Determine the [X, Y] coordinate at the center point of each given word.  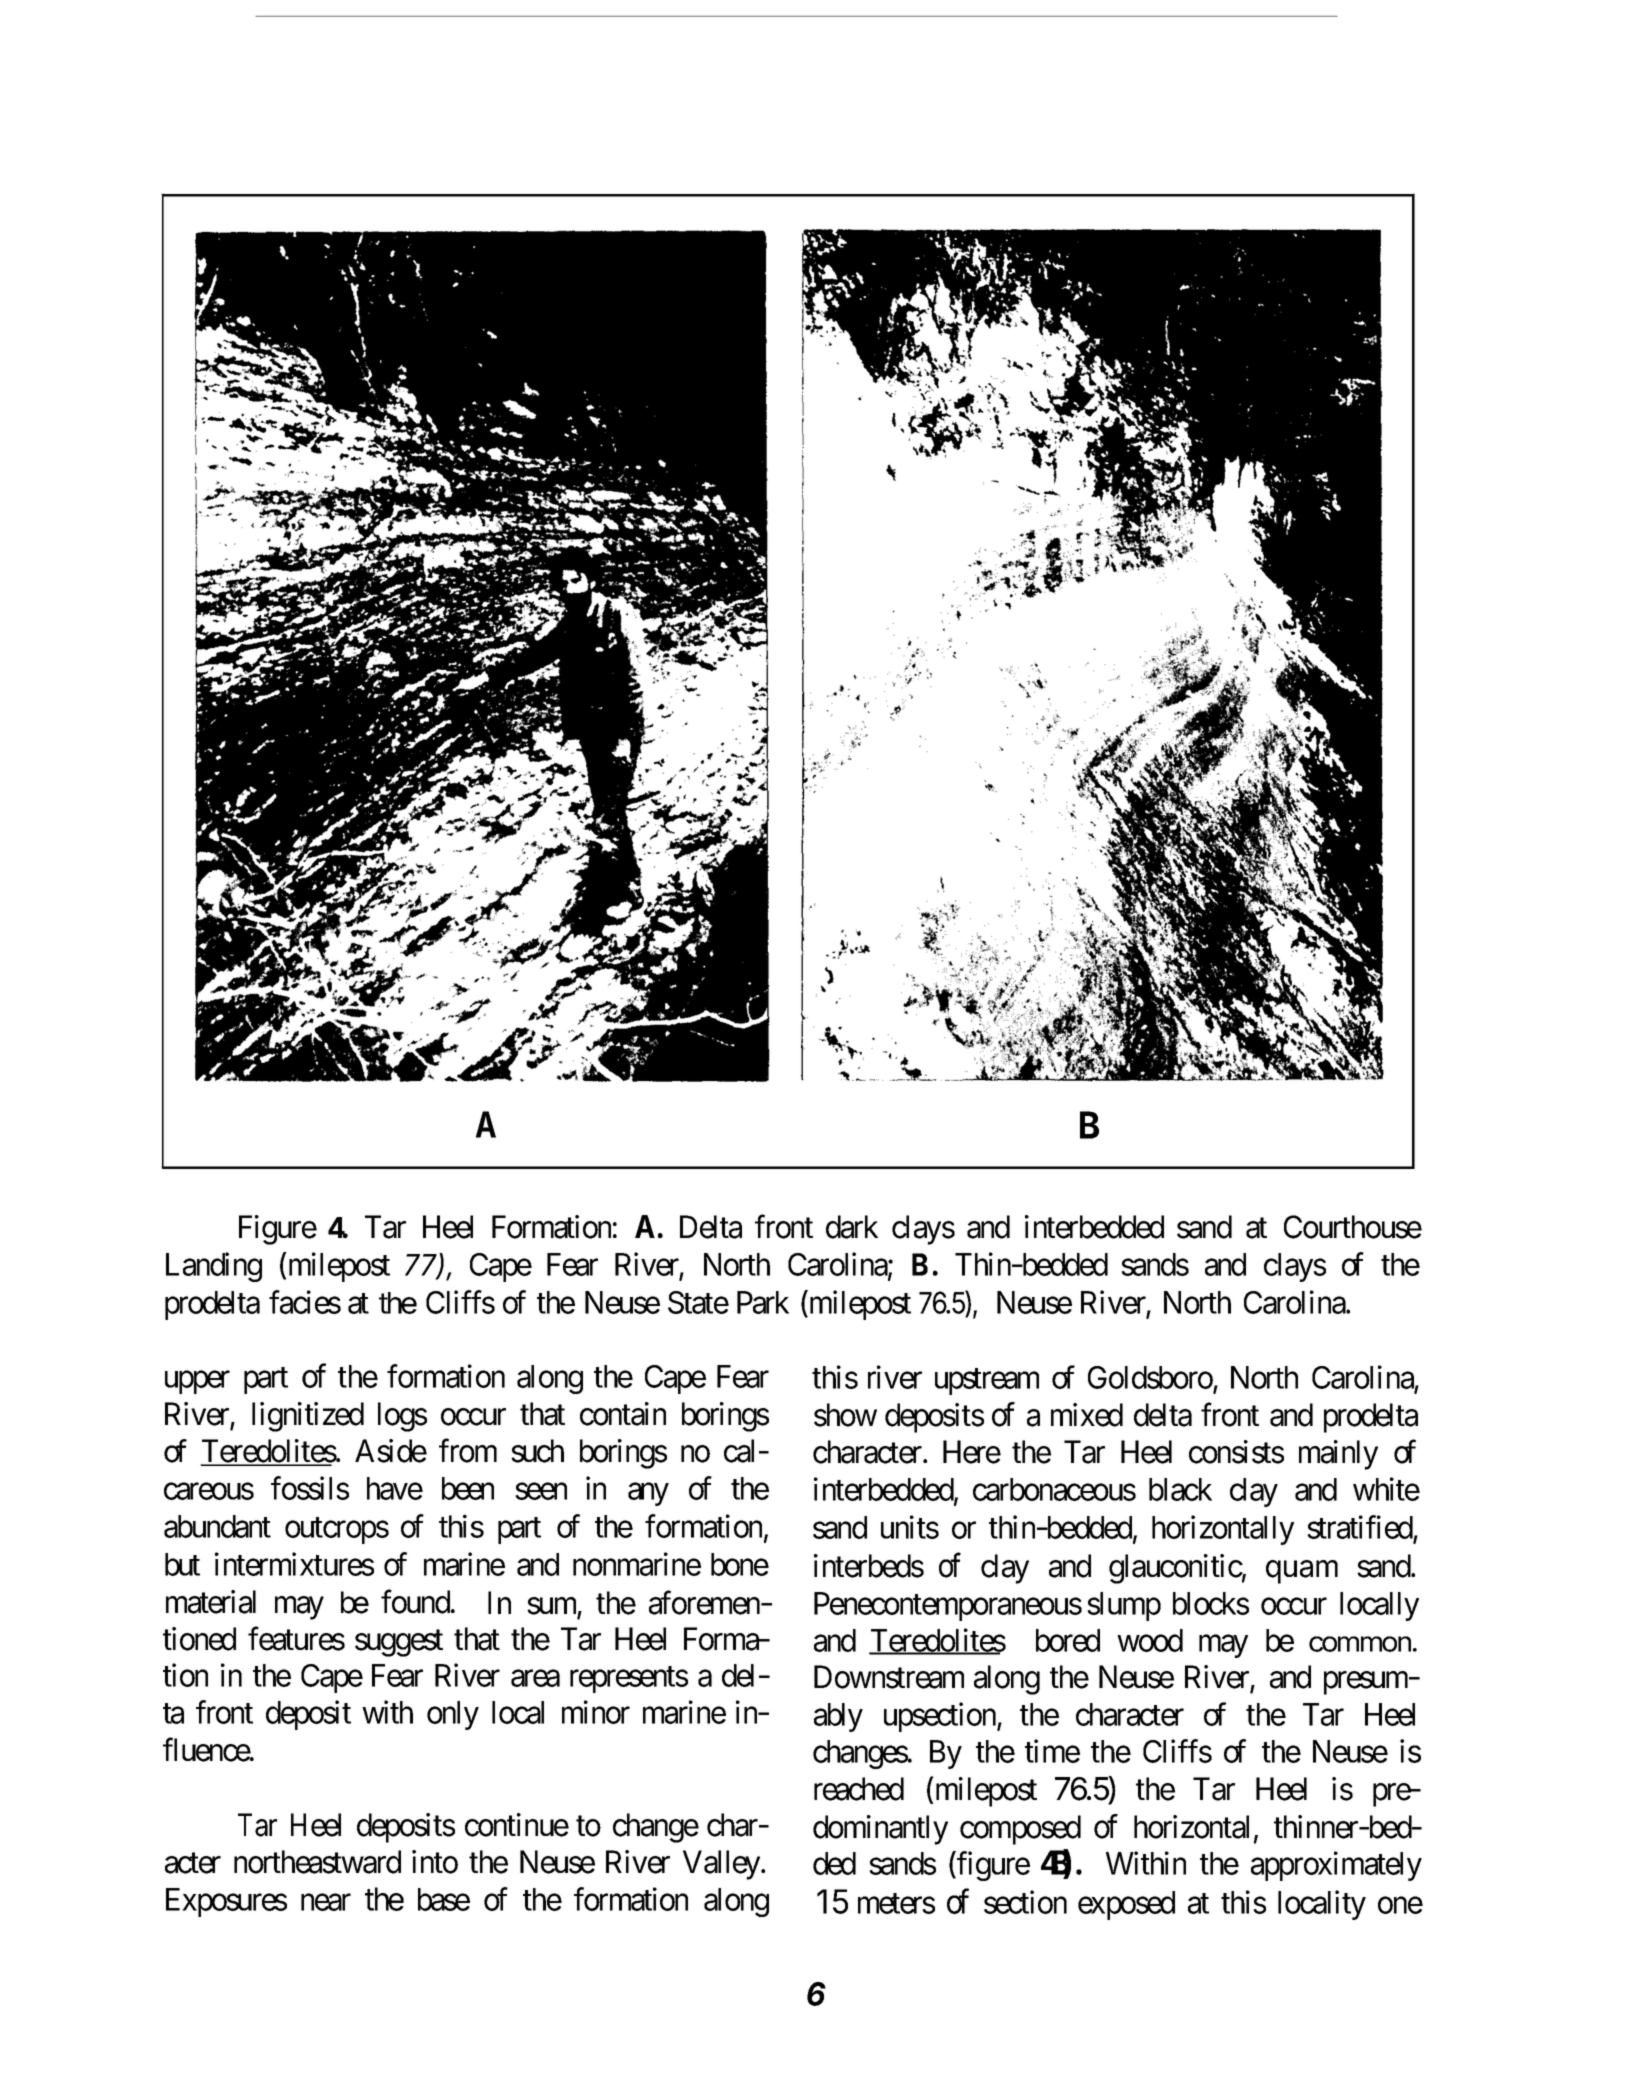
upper [197, 1382]
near [326, 1902]
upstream [987, 1382]
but [182, 1564]
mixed [1087, 1415]
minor [596, 1712]
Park [763, 1302]
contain [623, 1414]
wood [1150, 1640]
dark [852, 1227]
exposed [1126, 1905]
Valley [721, 1865]
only [453, 1715]
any [648, 1494]
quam [1302, 1572]
